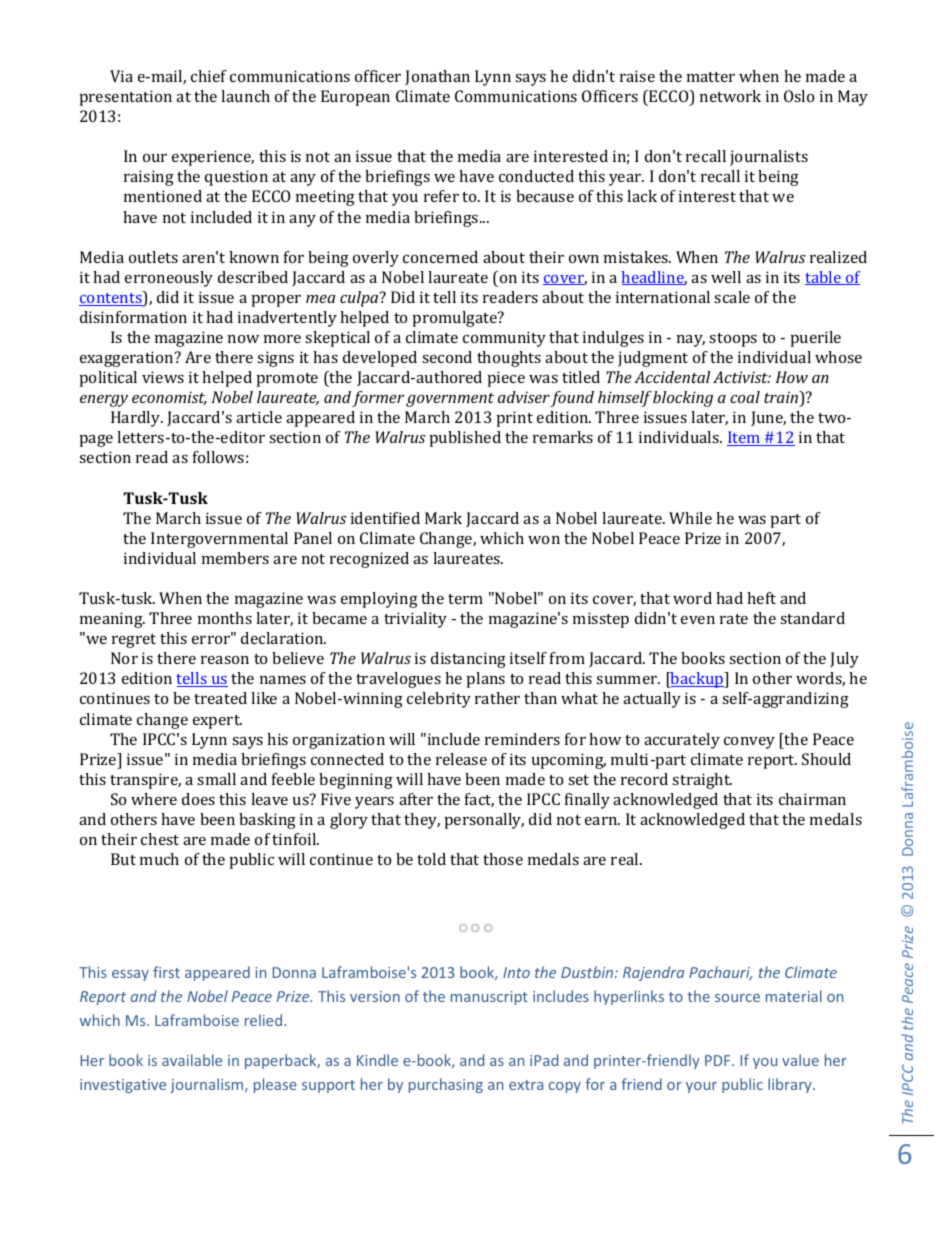  What do you see at coordinates (484, 821) in the document?
I see `personally` at bounding box center [484, 821].
